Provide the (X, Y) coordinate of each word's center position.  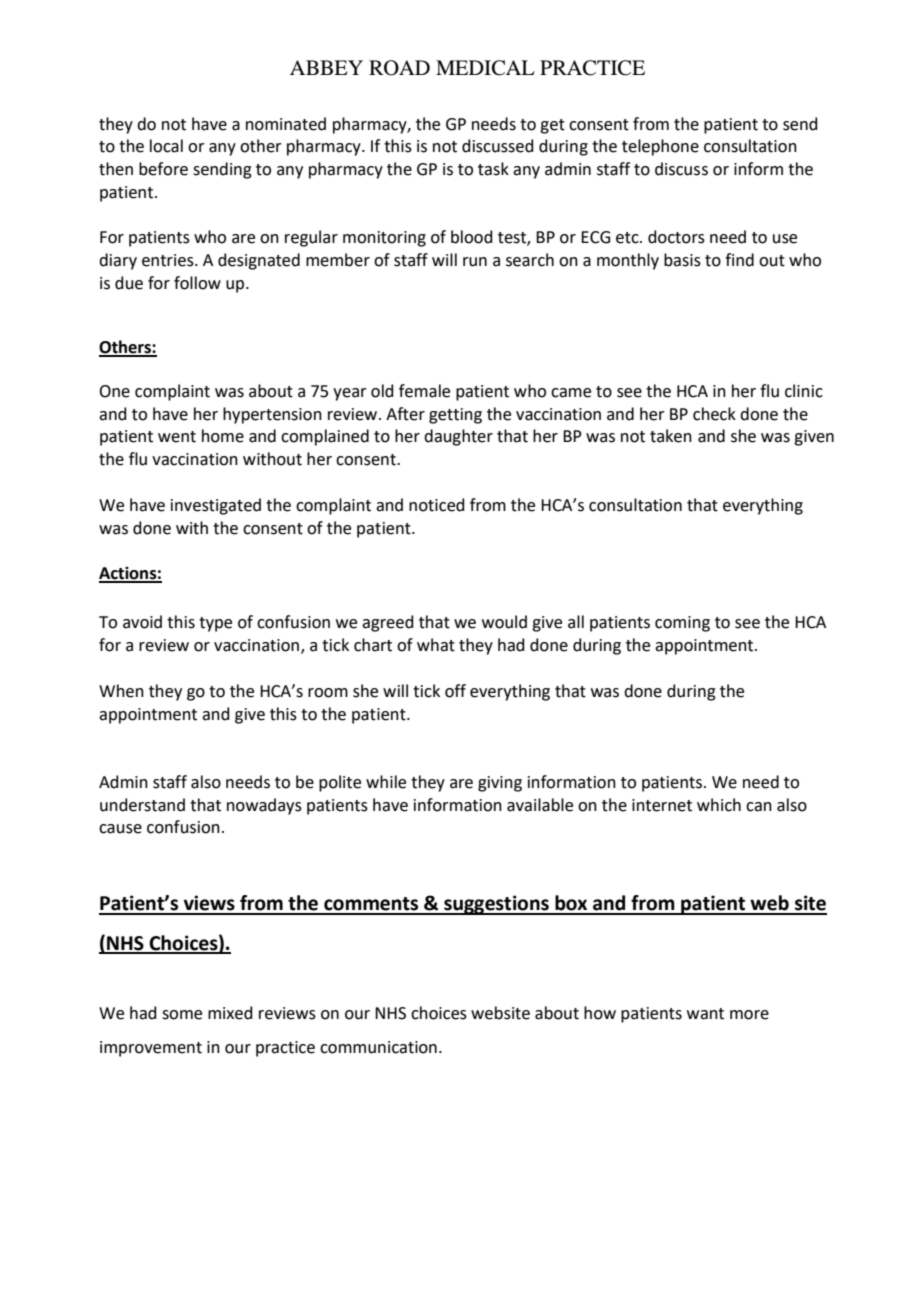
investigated (216, 506)
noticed (437, 505)
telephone (660, 147)
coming (682, 624)
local (166, 146)
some (182, 1015)
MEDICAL (485, 68)
